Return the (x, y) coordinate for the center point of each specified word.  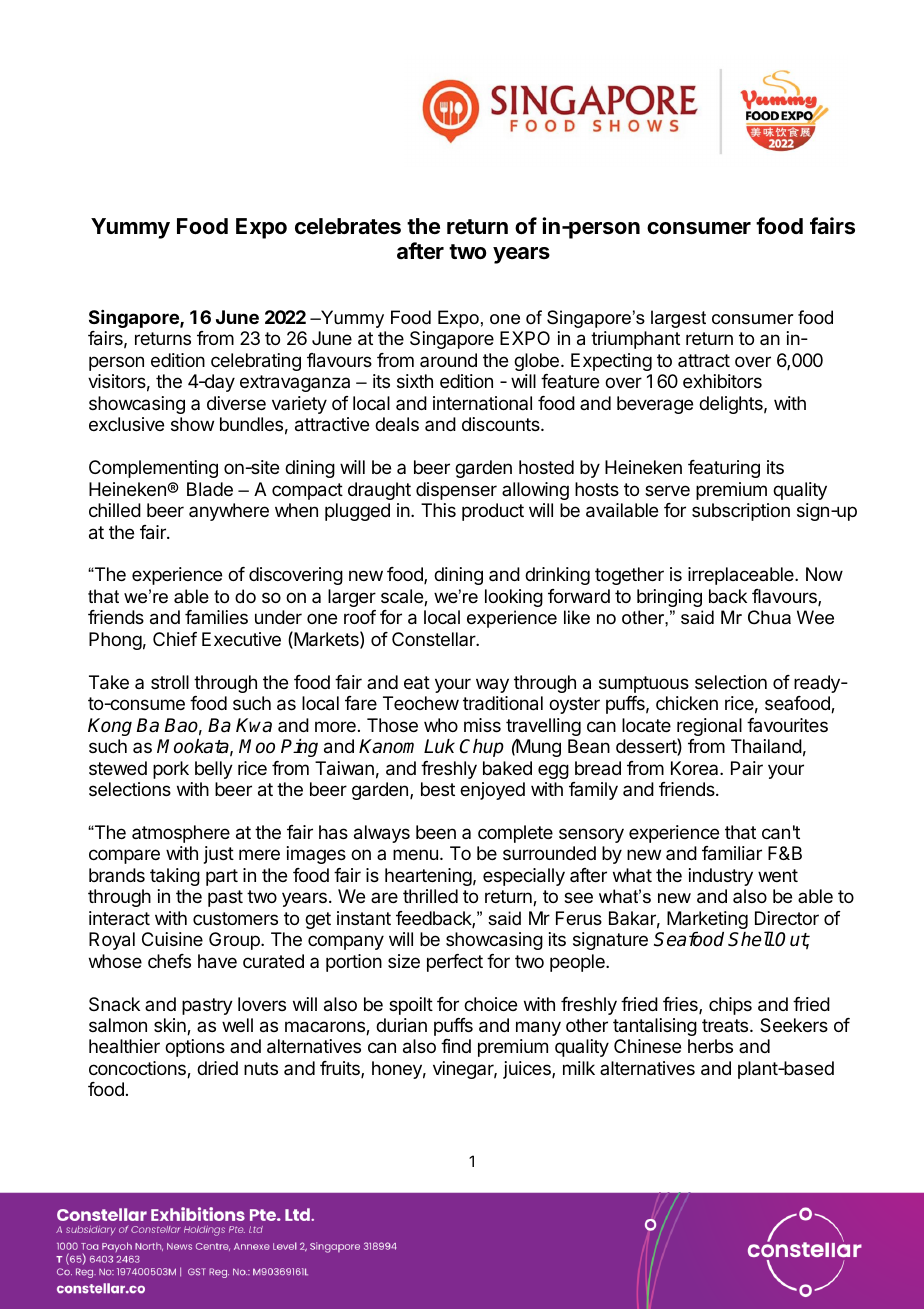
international (482, 403)
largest (678, 319)
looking (514, 598)
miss (482, 725)
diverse (236, 403)
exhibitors (722, 381)
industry (721, 877)
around (448, 360)
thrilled (430, 896)
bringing (669, 598)
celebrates (348, 226)
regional (709, 728)
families (216, 617)
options (195, 1048)
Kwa (254, 725)
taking (175, 877)
